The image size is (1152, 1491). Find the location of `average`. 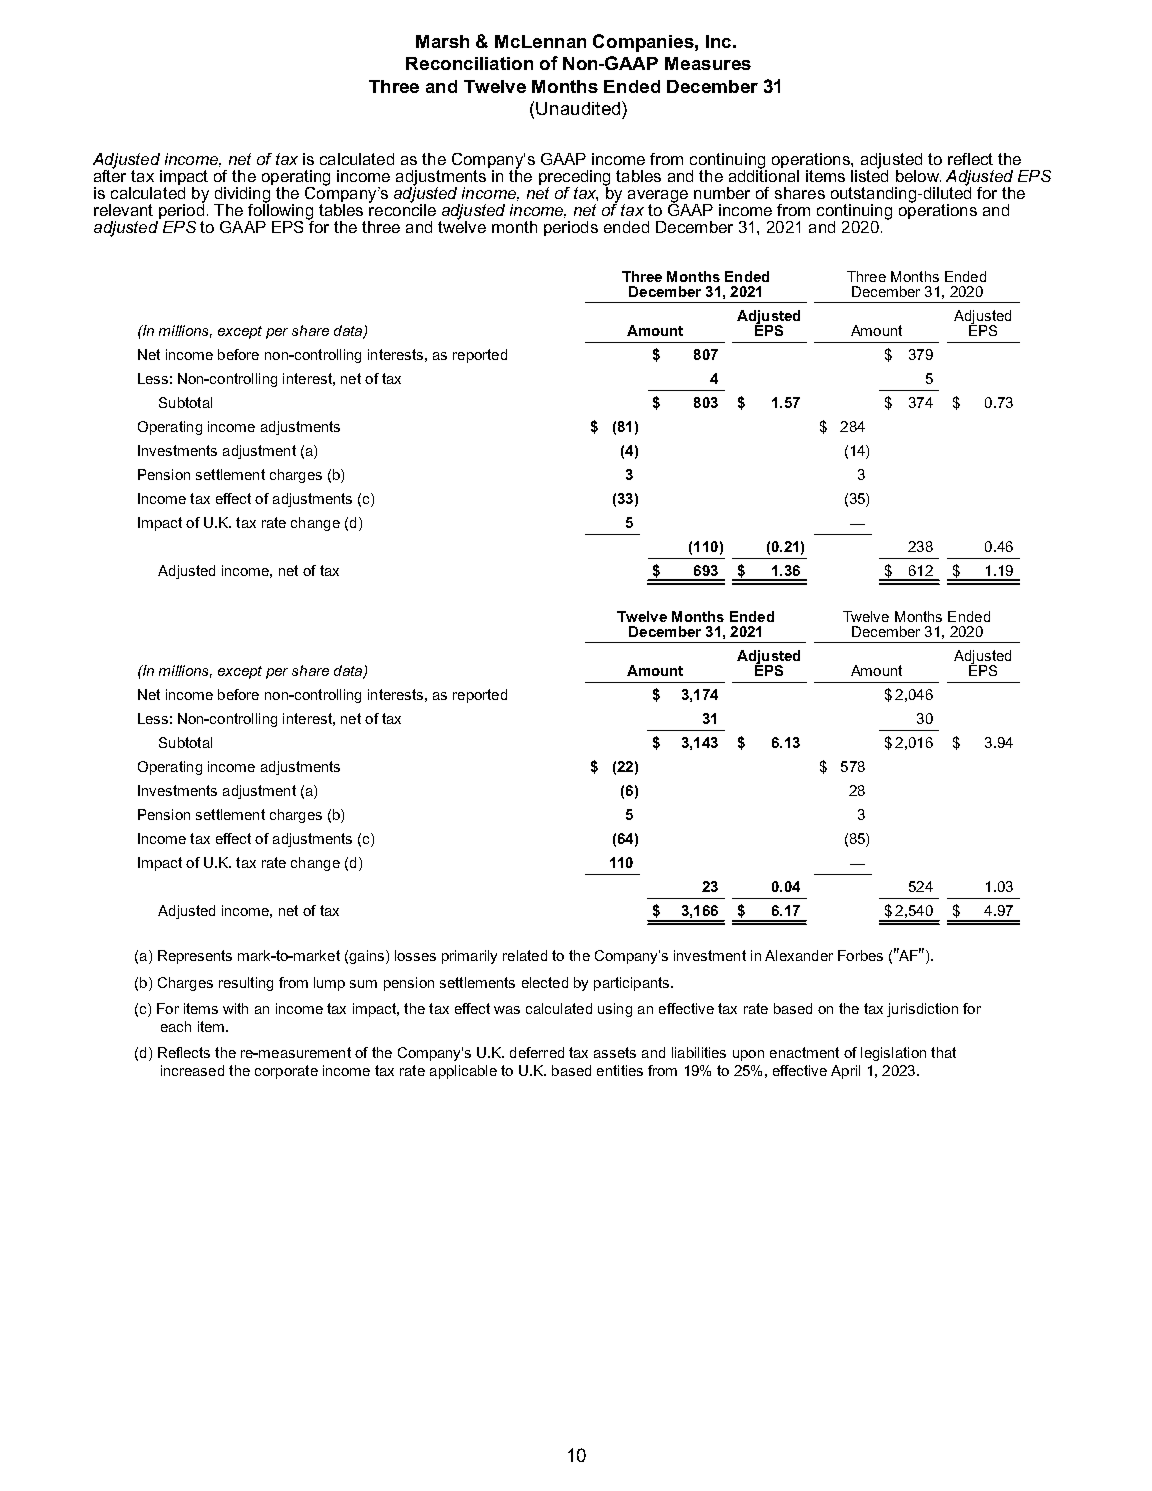

average is located at coordinates (658, 197).
